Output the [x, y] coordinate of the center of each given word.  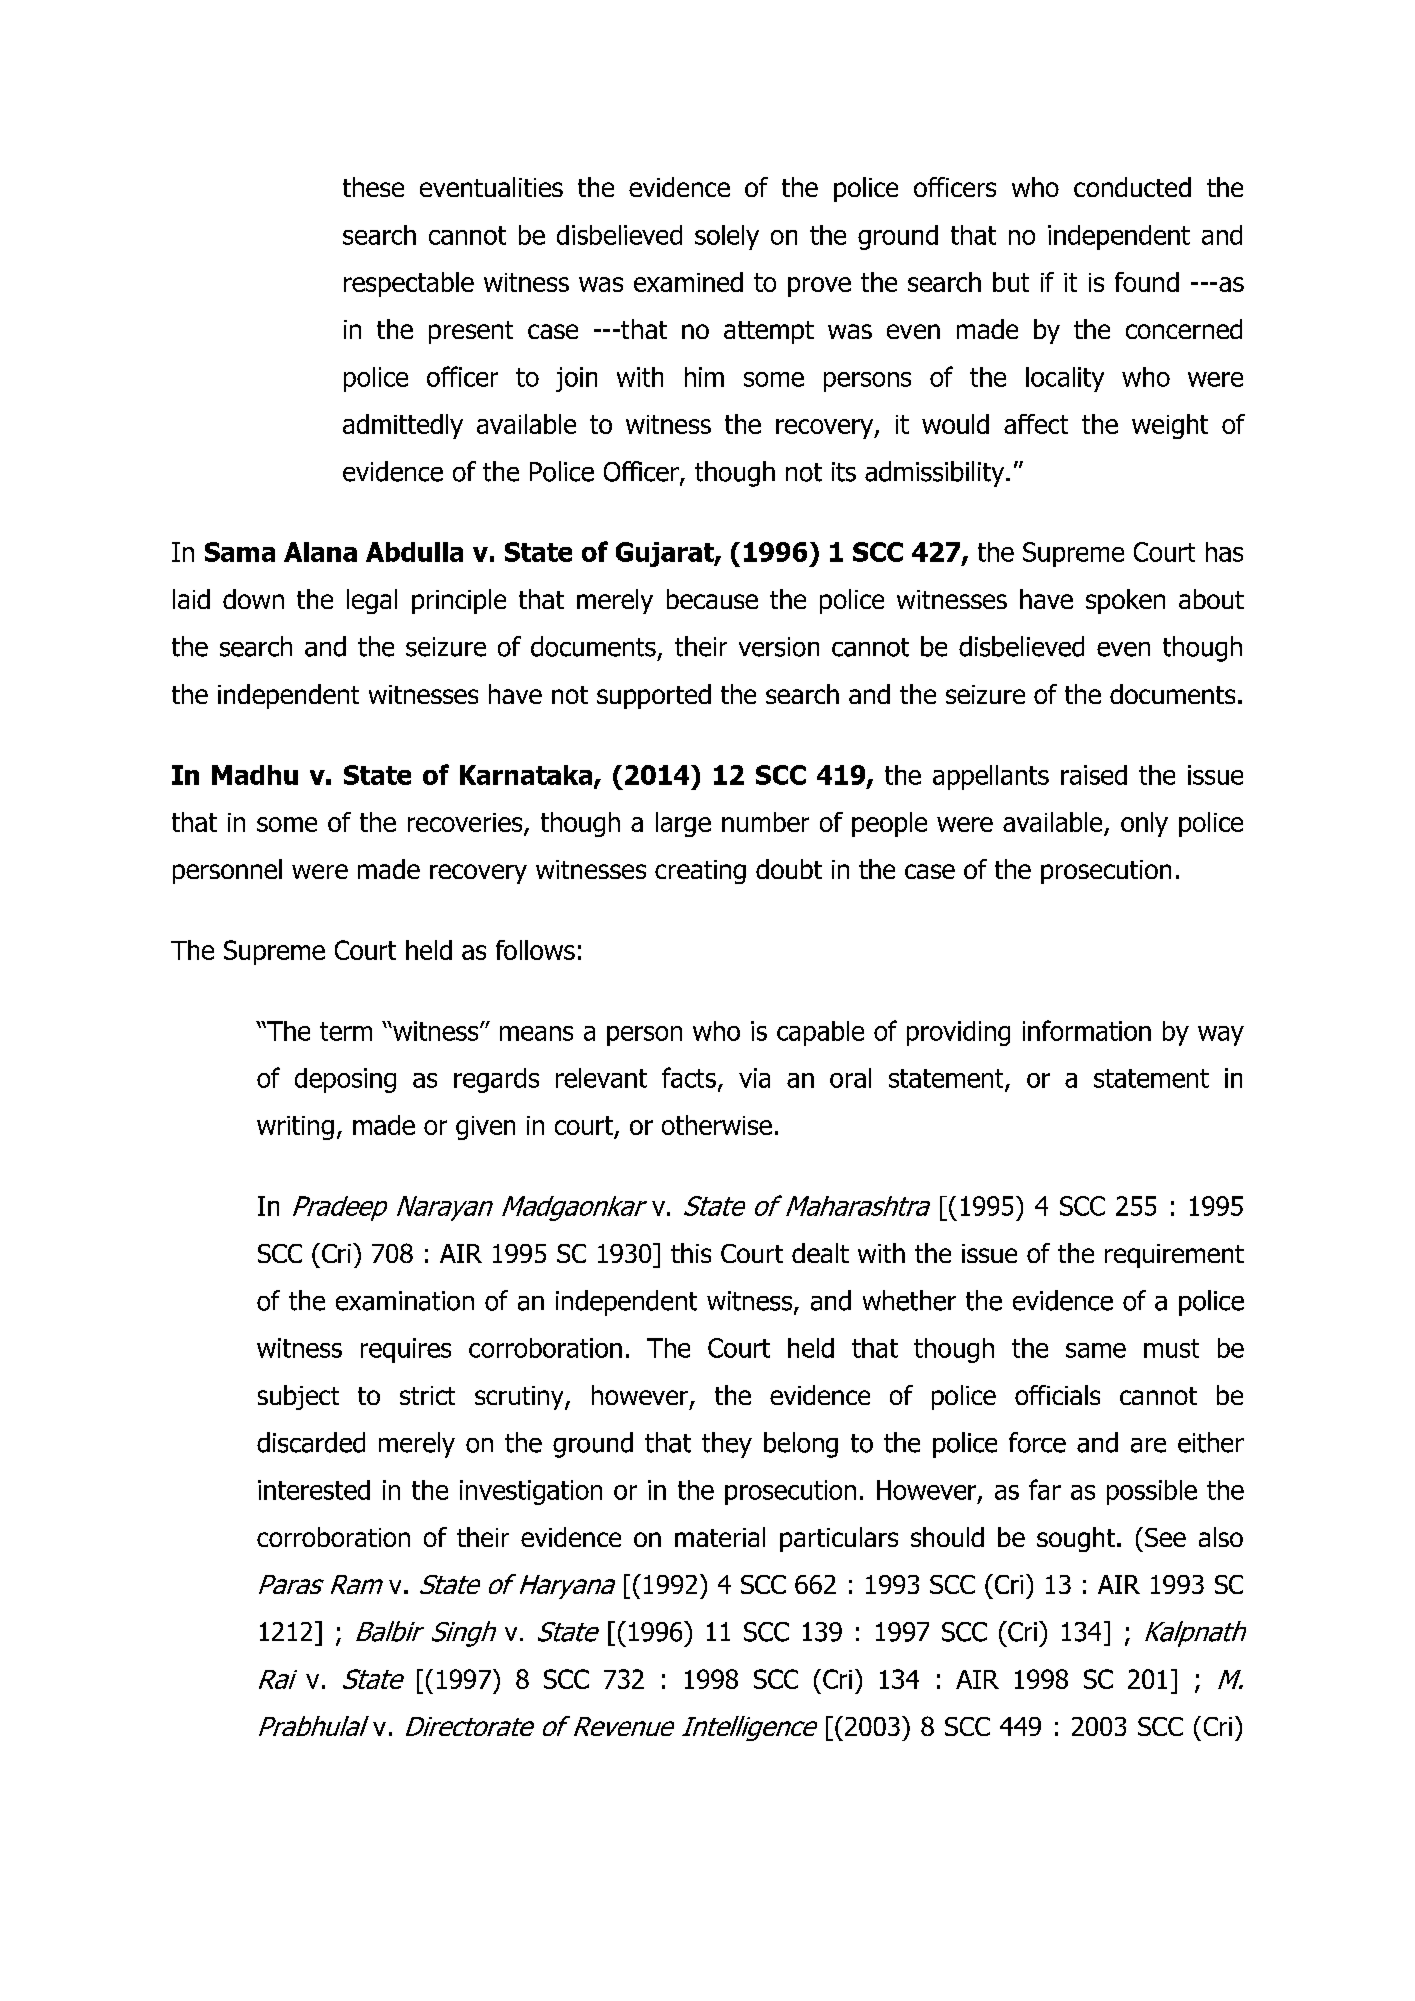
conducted [1132, 187]
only [1144, 824]
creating [700, 872]
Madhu [255, 775]
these [373, 187]
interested [314, 1490]
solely [727, 237]
